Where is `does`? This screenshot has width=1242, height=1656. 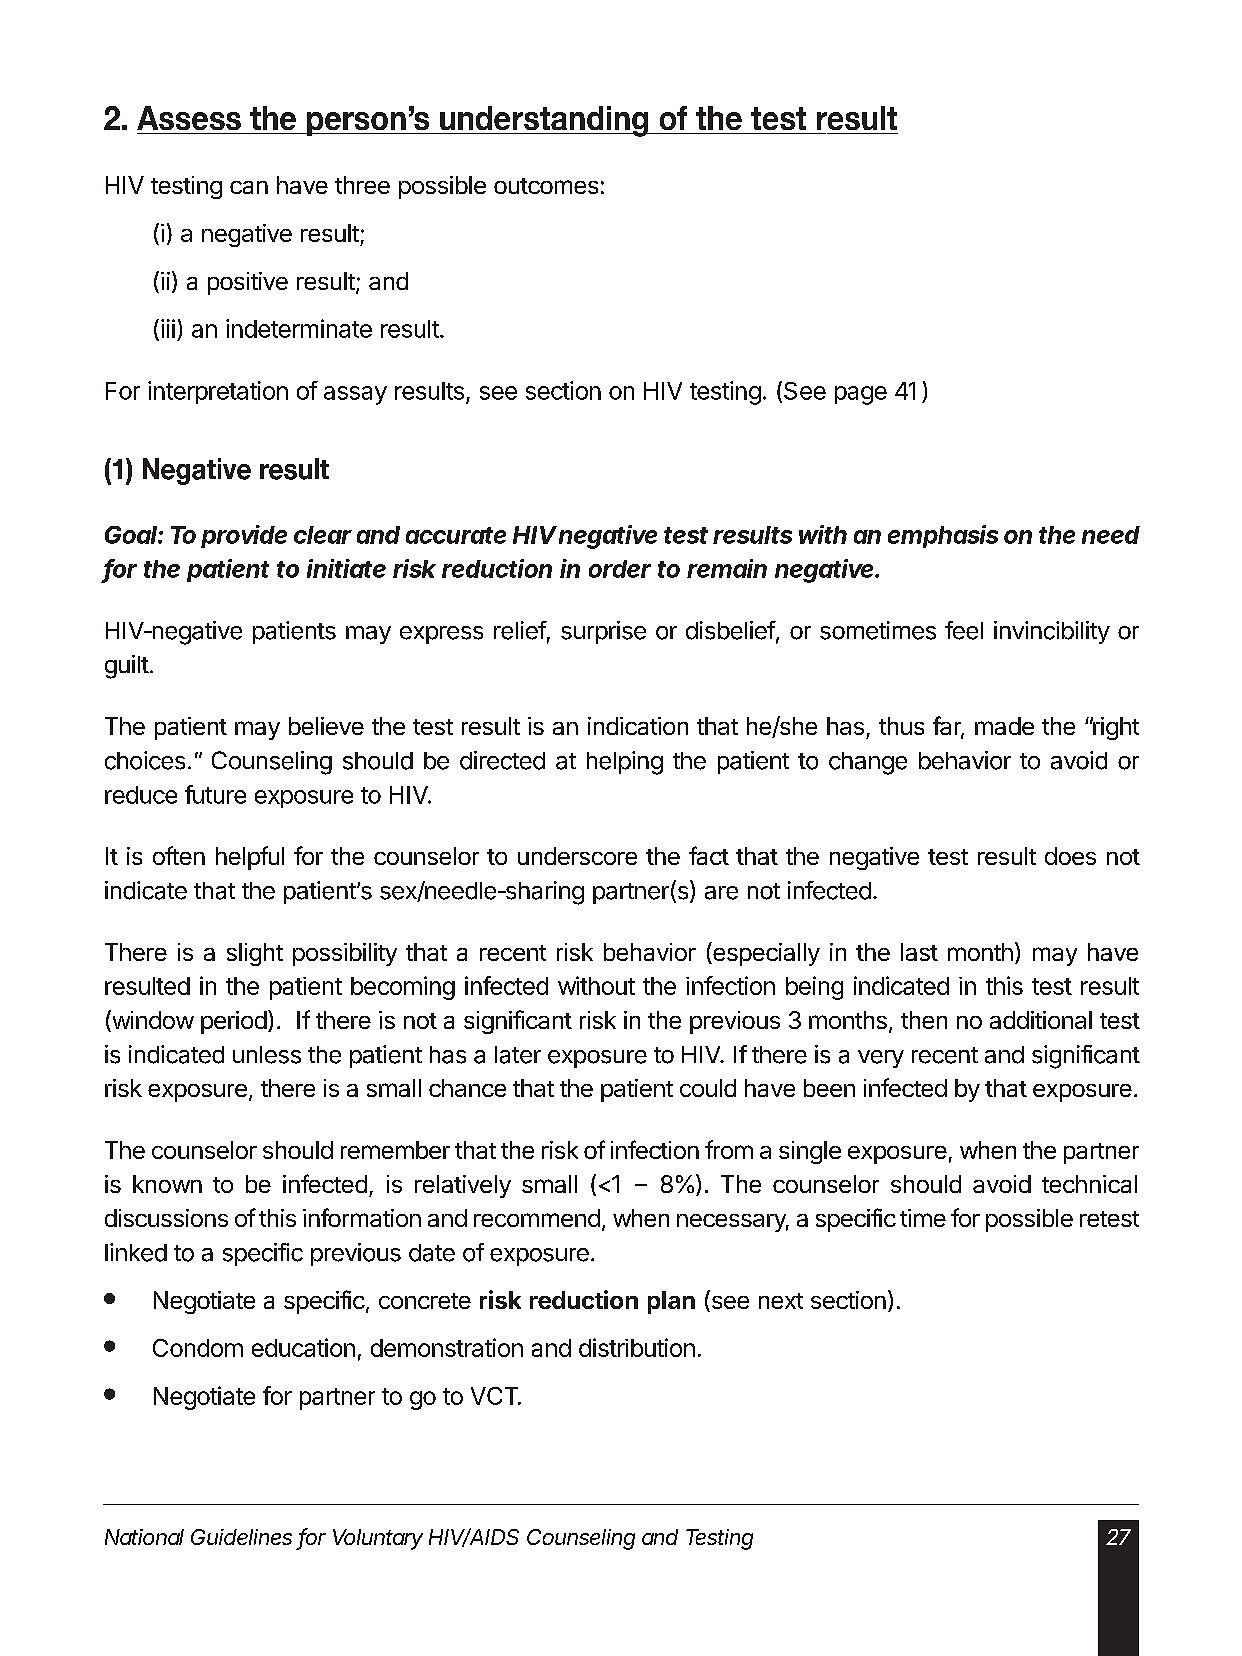 does is located at coordinates (1070, 856).
